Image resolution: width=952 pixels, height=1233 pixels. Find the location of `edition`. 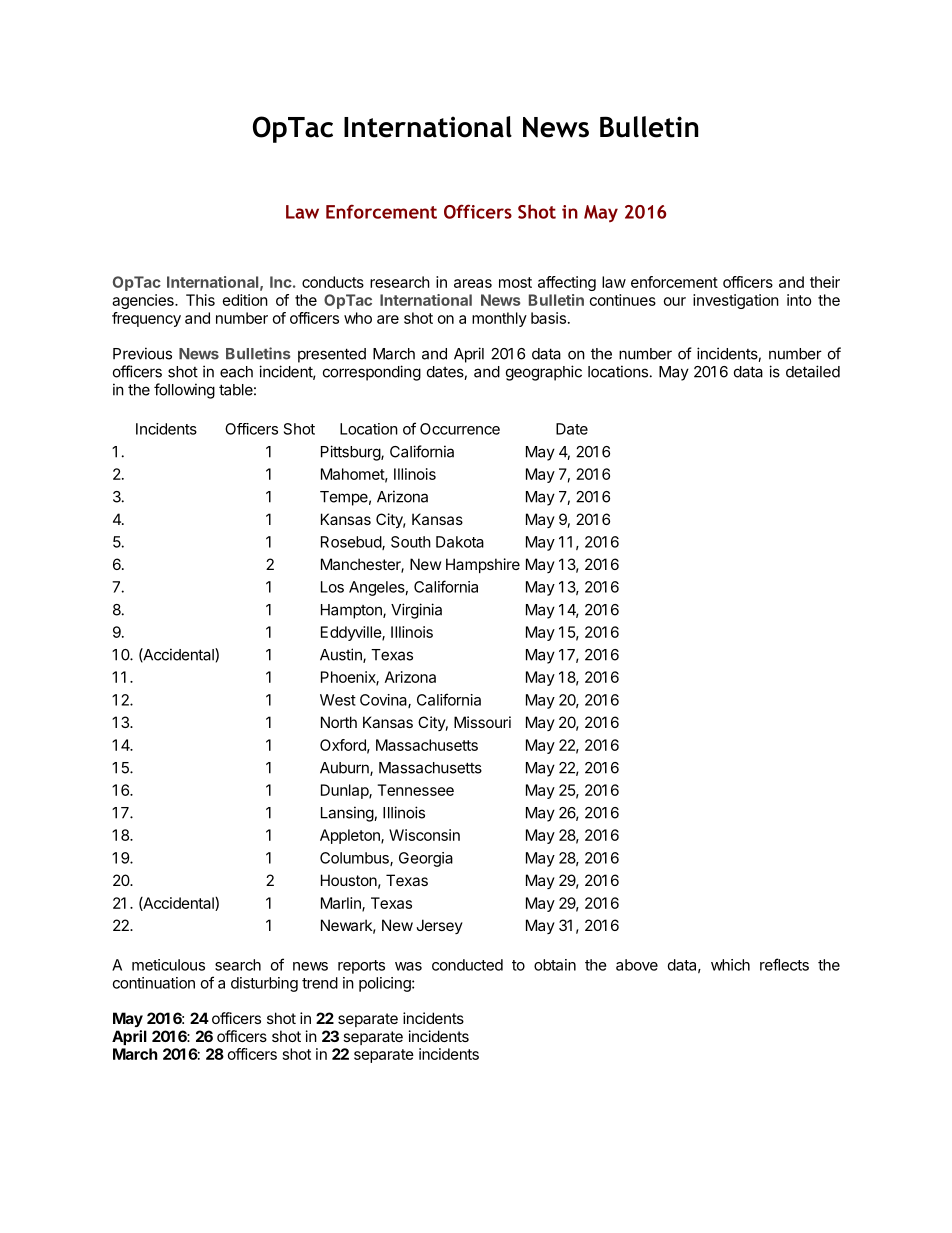

edition is located at coordinates (245, 300).
